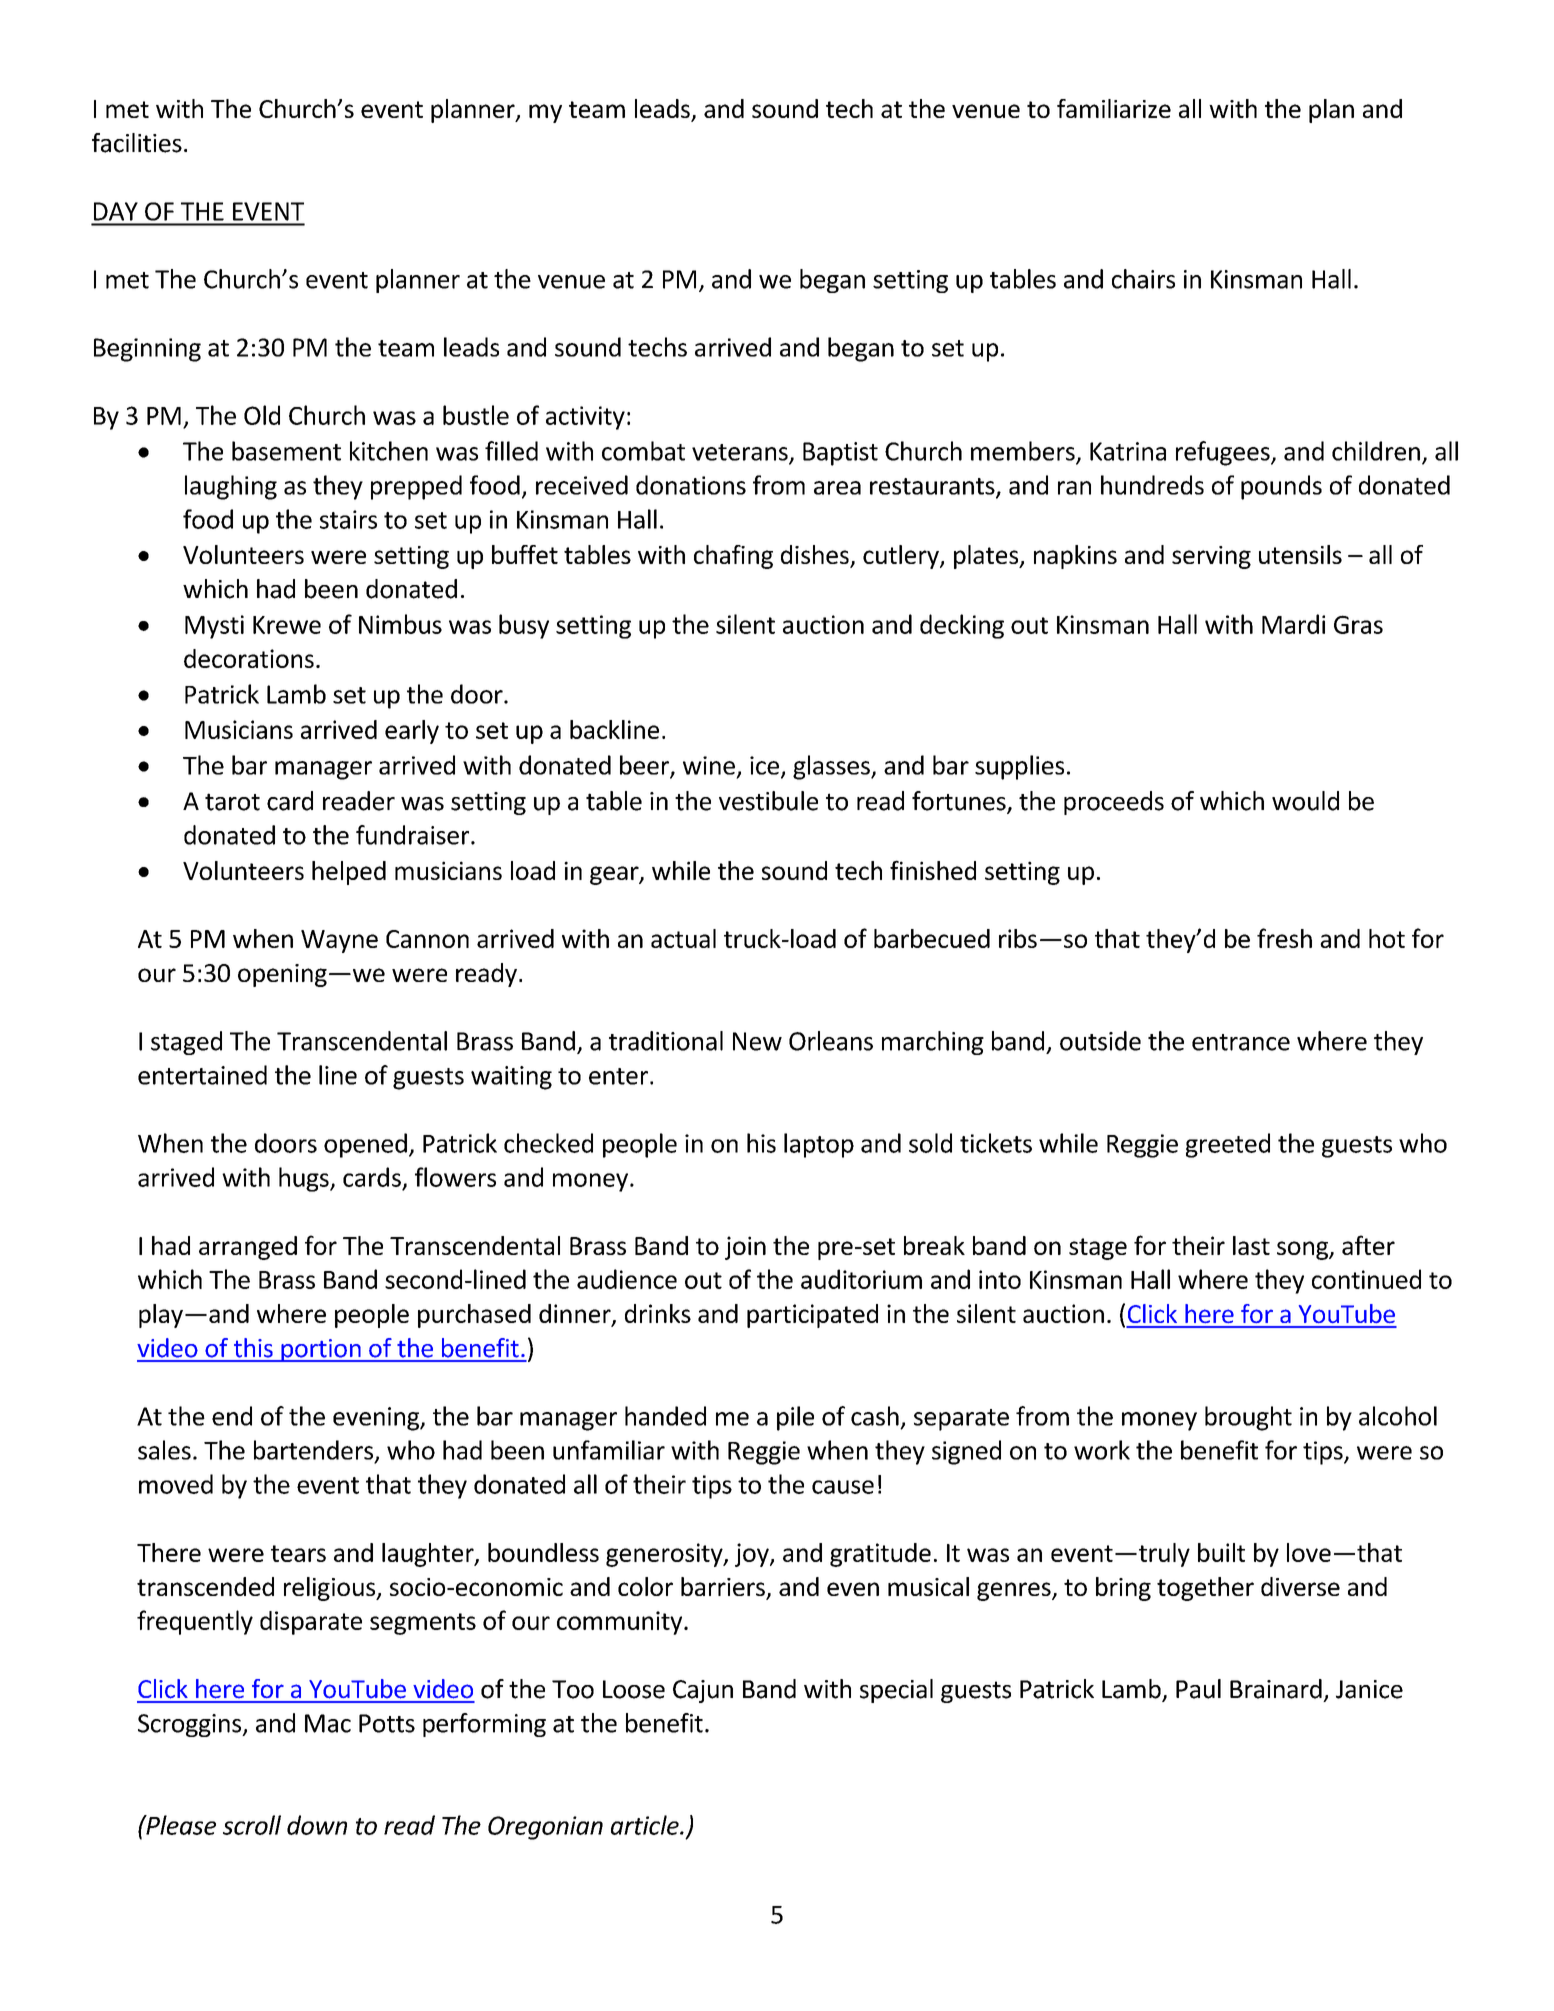 Image resolution: width=1554 pixels, height=2011 pixels. I want to click on Cajun, so click(703, 1691).
